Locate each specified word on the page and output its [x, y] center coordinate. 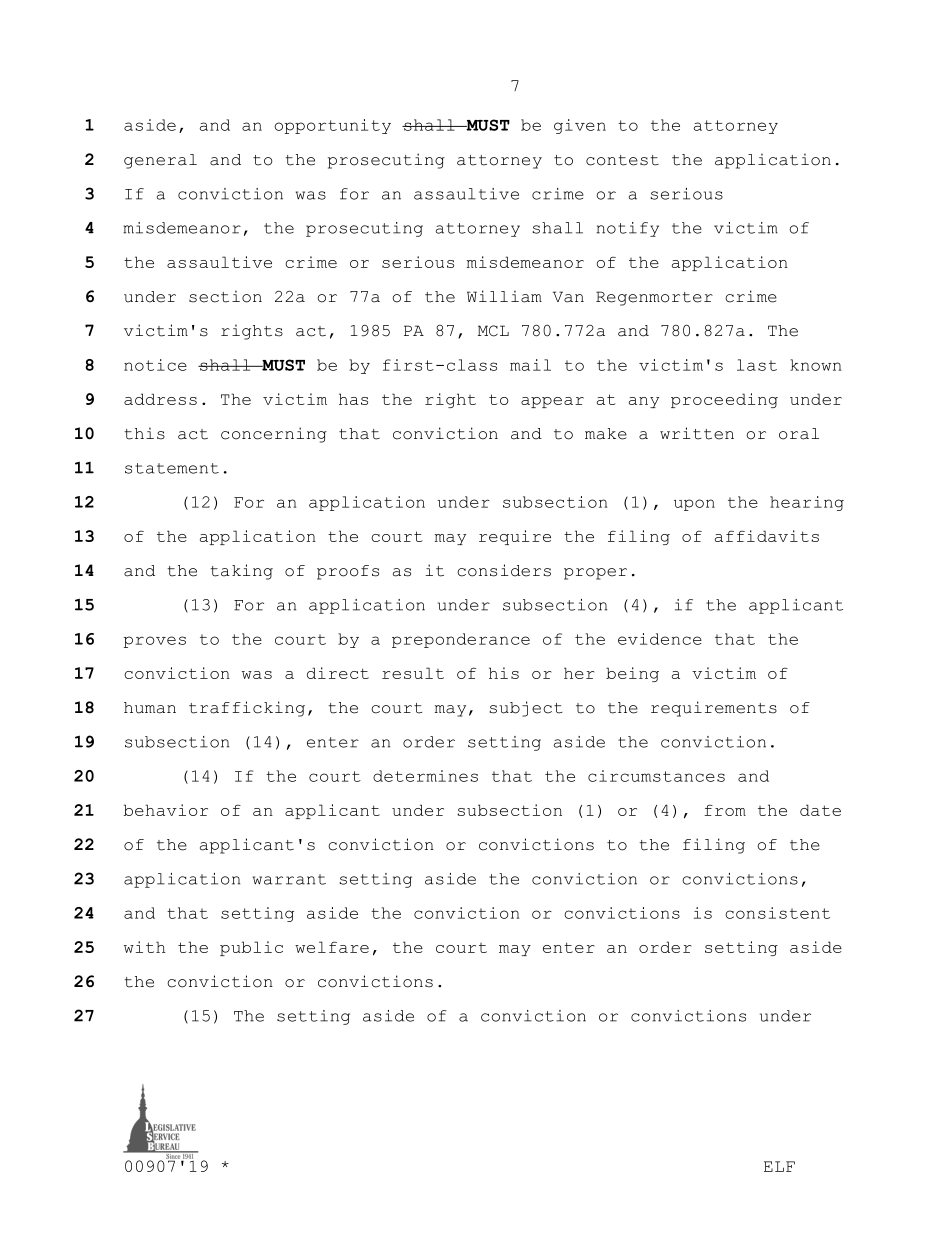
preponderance [461, 640]
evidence [660, 639]
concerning [274, 435]
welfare [332, 947]
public [251, 948]
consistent [777, 913]
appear [552, 402]
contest [622, 160]
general [160, 161]
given [580, 126]
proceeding [724, 400]
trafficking [247, 709]
